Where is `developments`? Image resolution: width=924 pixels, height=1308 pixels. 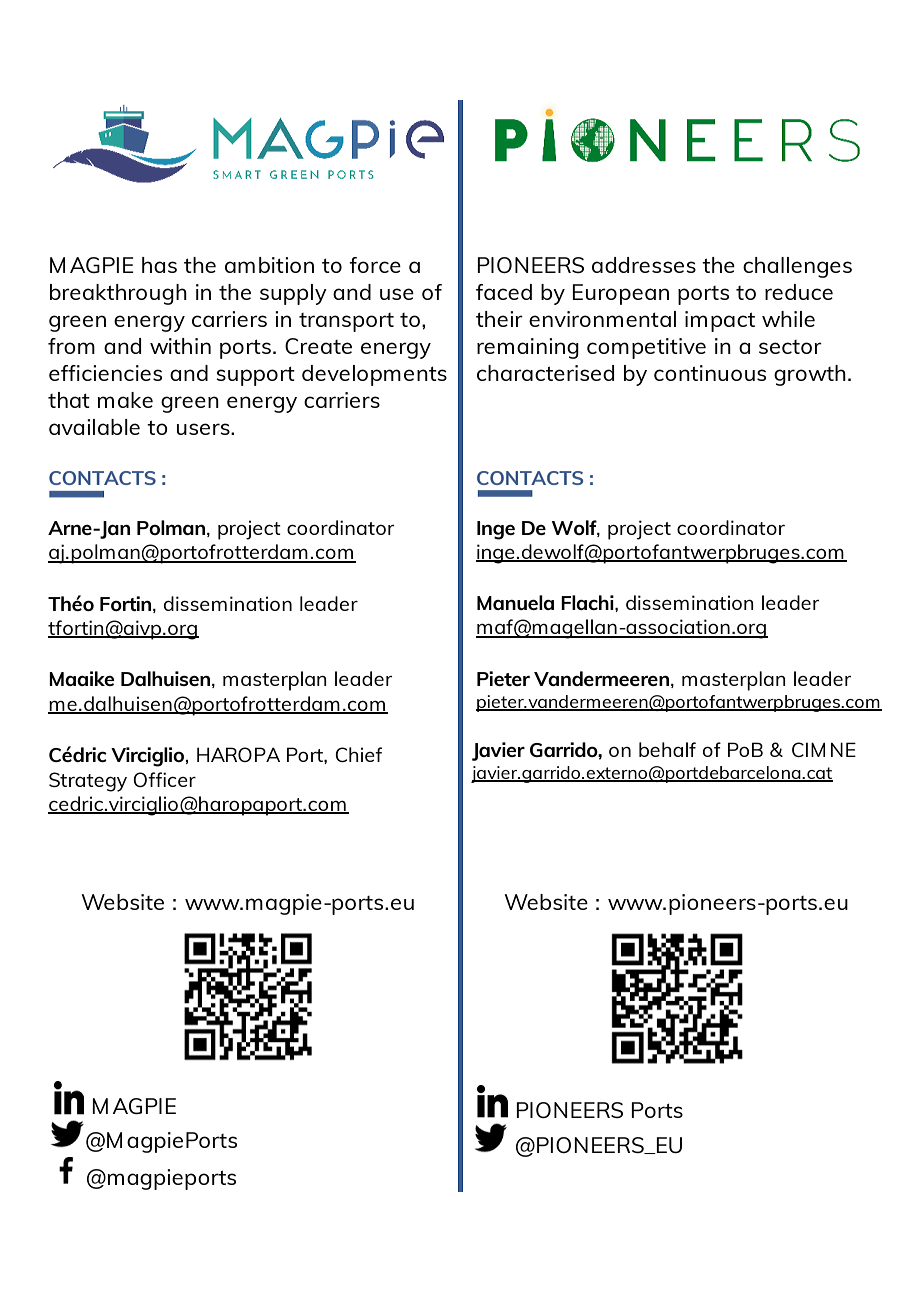 developments is located at coordinates (374, 375).
